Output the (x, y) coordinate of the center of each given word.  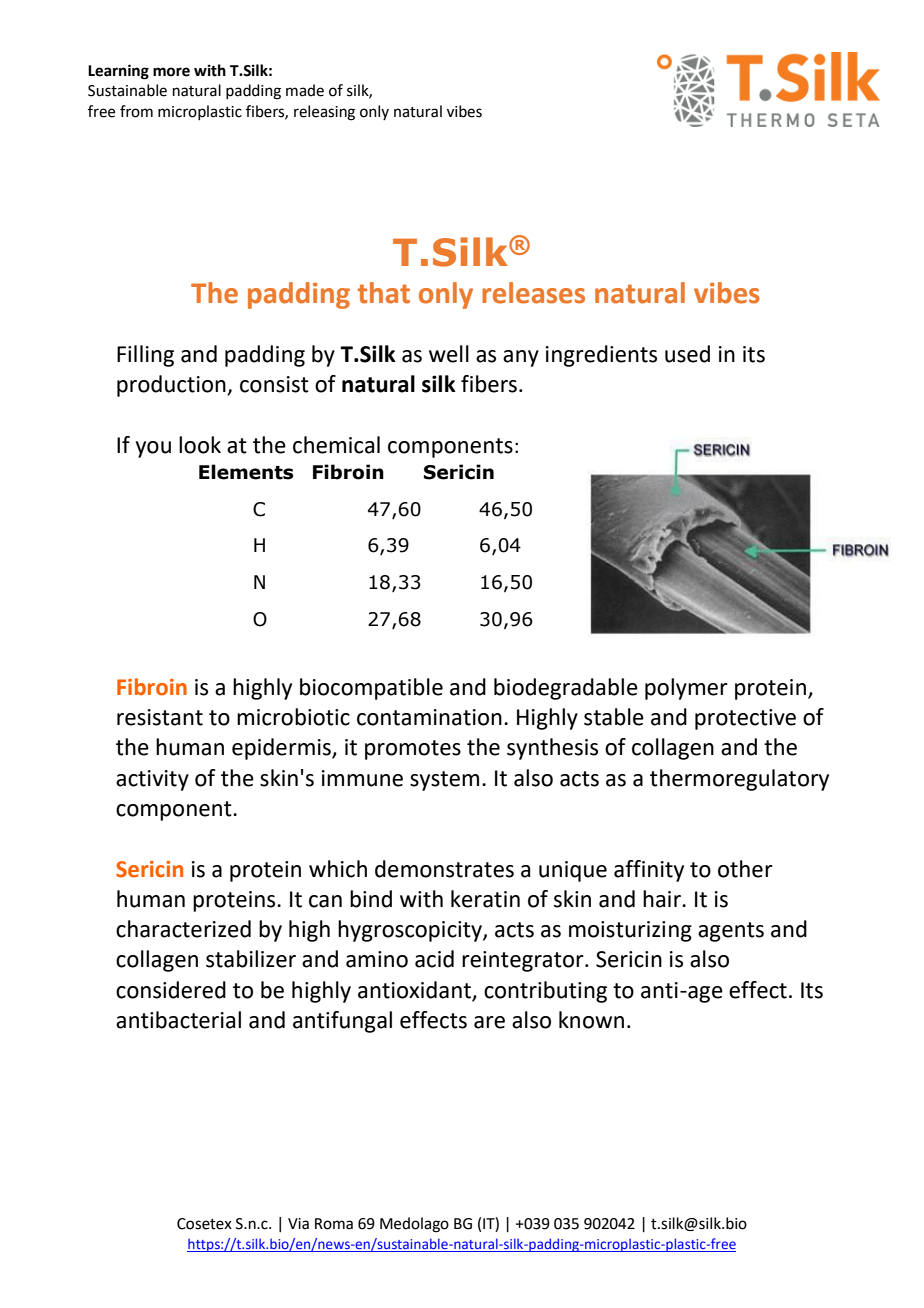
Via (298, 1224)
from (136, 111)
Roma (334, 1224)
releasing (324, 113)
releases (533, 293)
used (687, 354)
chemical (336, 445)
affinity (649, 871)
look (200, 445)
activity (152, 780)
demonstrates (444, 869)
